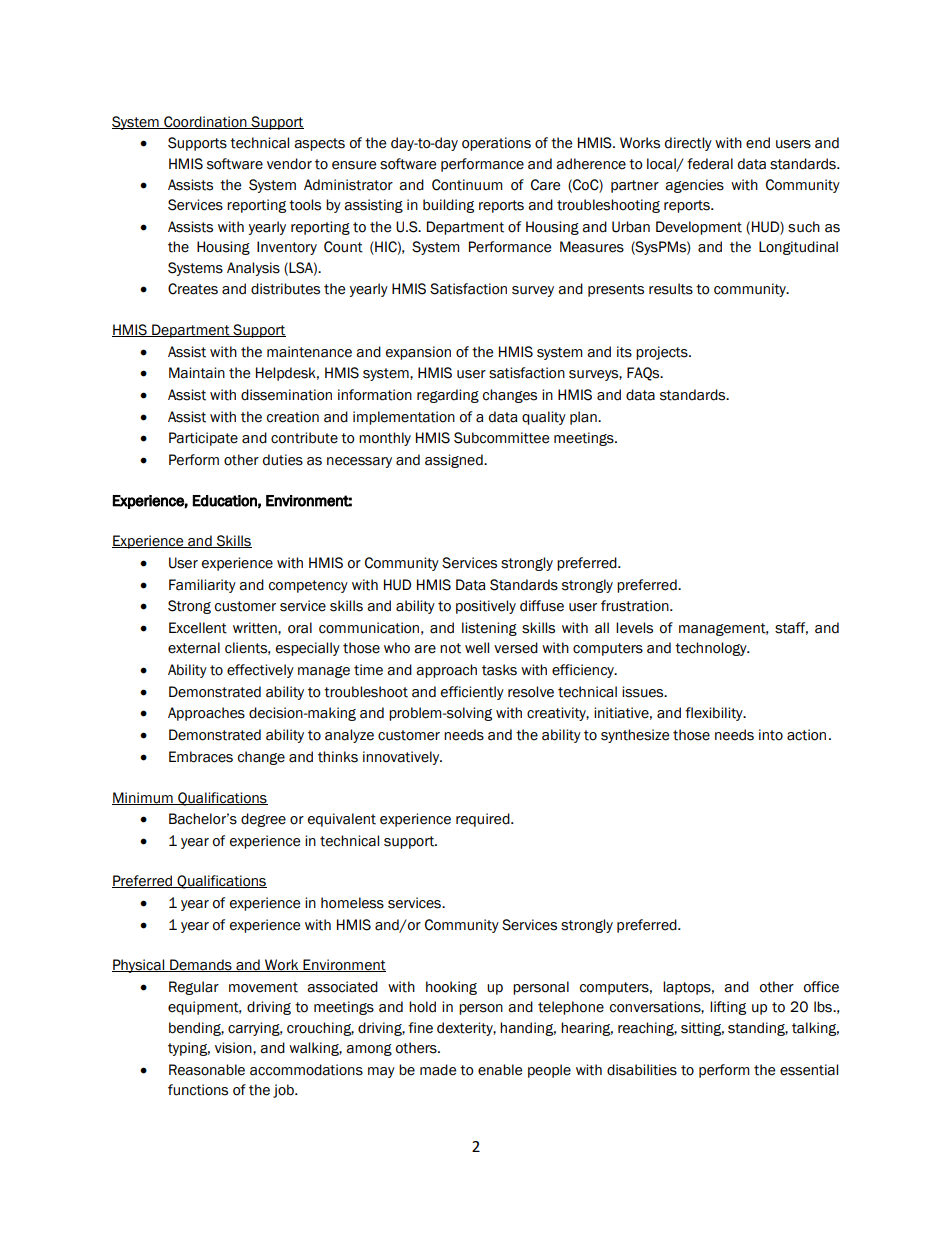  Describe the element at coordinates (205, 122) in the page. I see `Coordination` at that location.
